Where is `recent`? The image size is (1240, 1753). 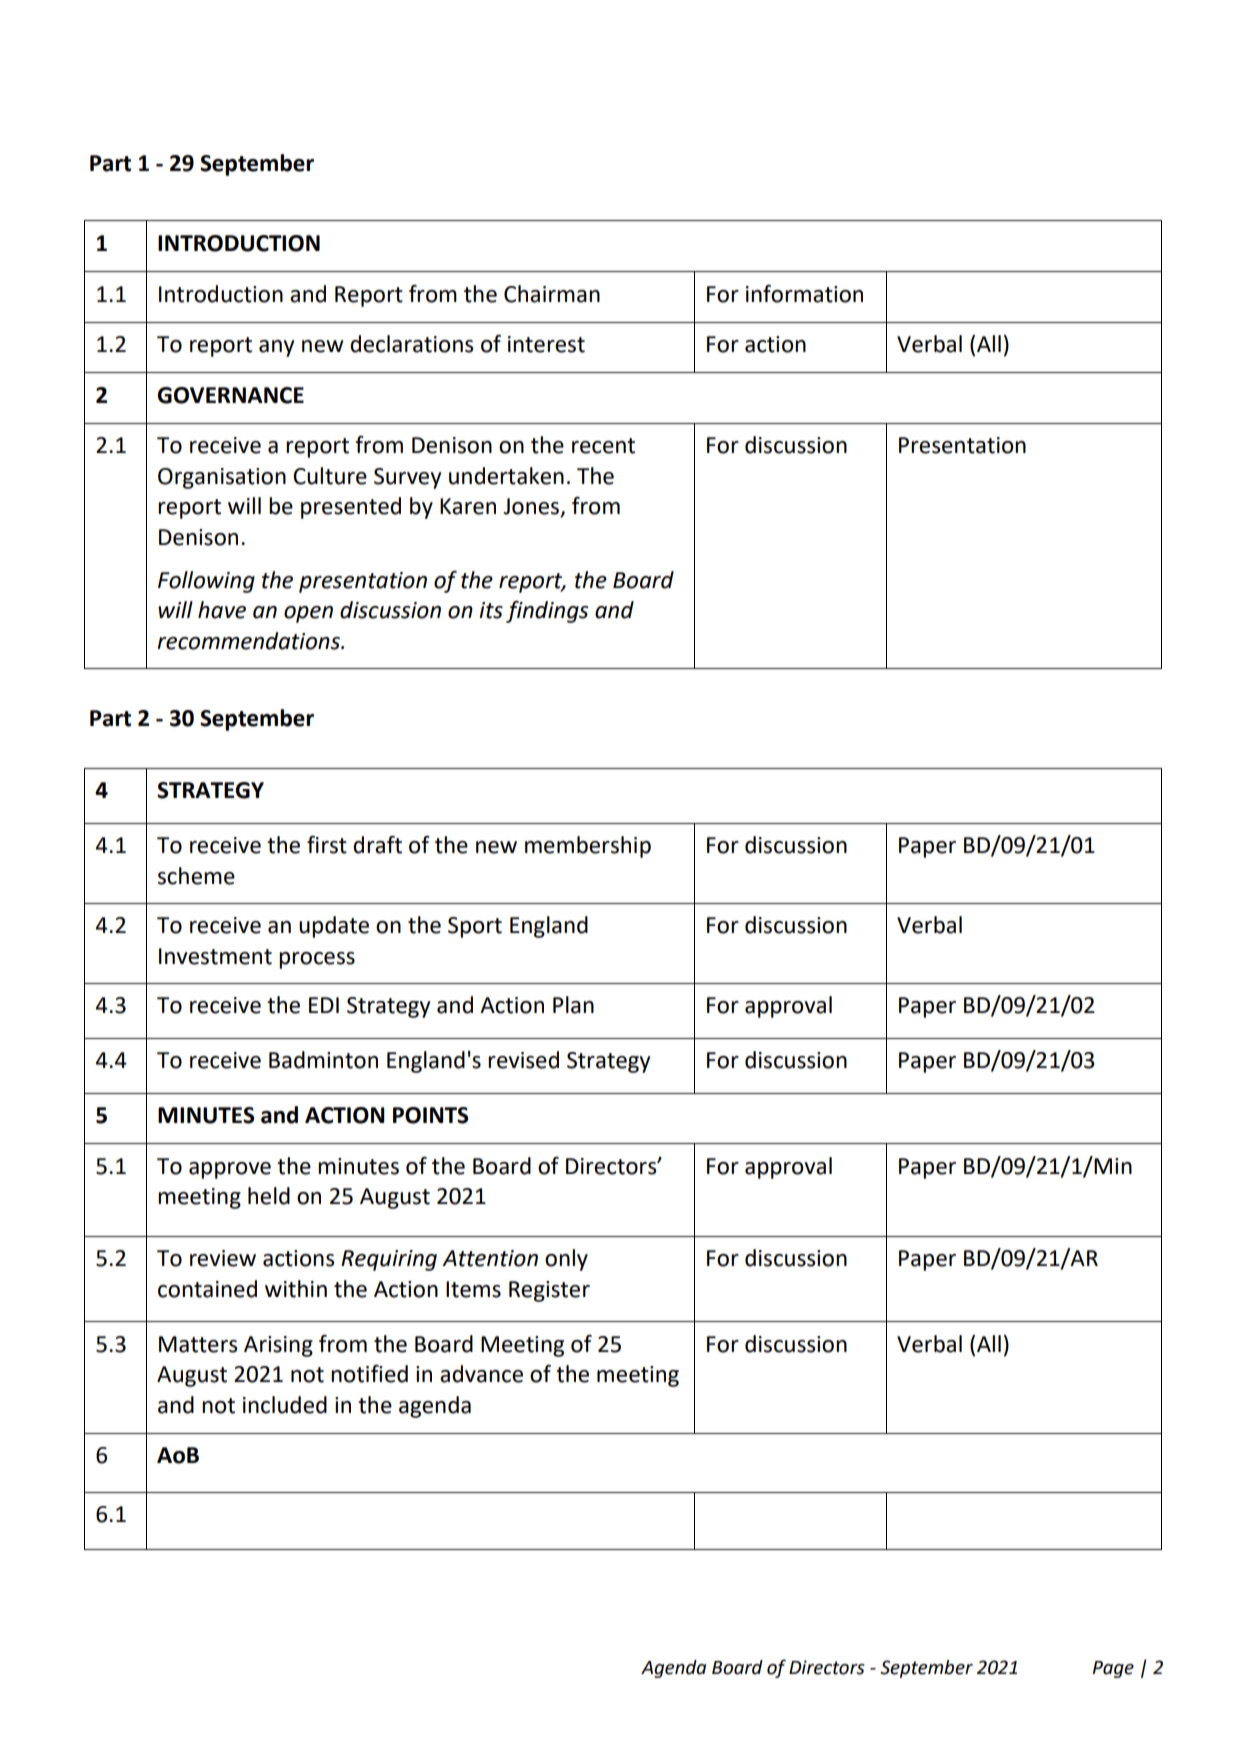 recent is located at coordinates (603, 446).
